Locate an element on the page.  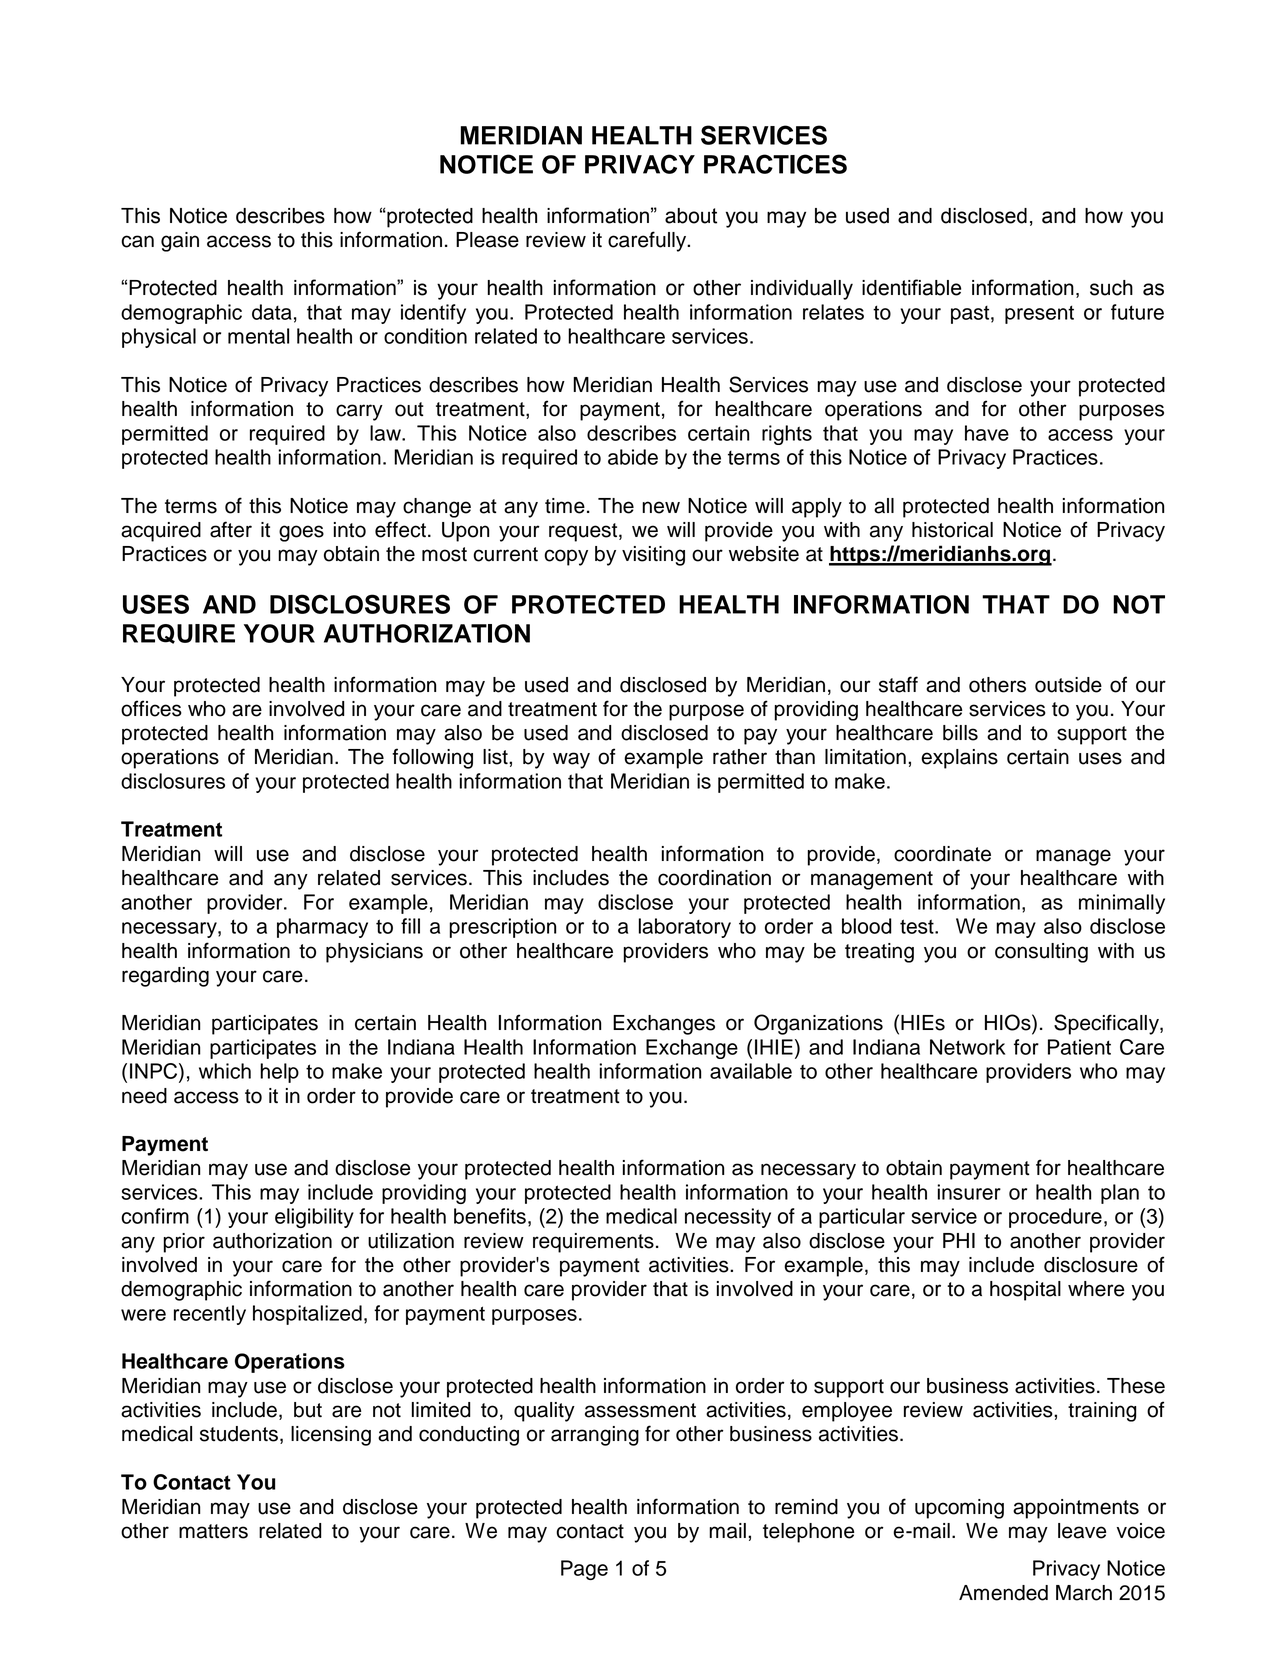
offices is located at coordinates (151, 708).
